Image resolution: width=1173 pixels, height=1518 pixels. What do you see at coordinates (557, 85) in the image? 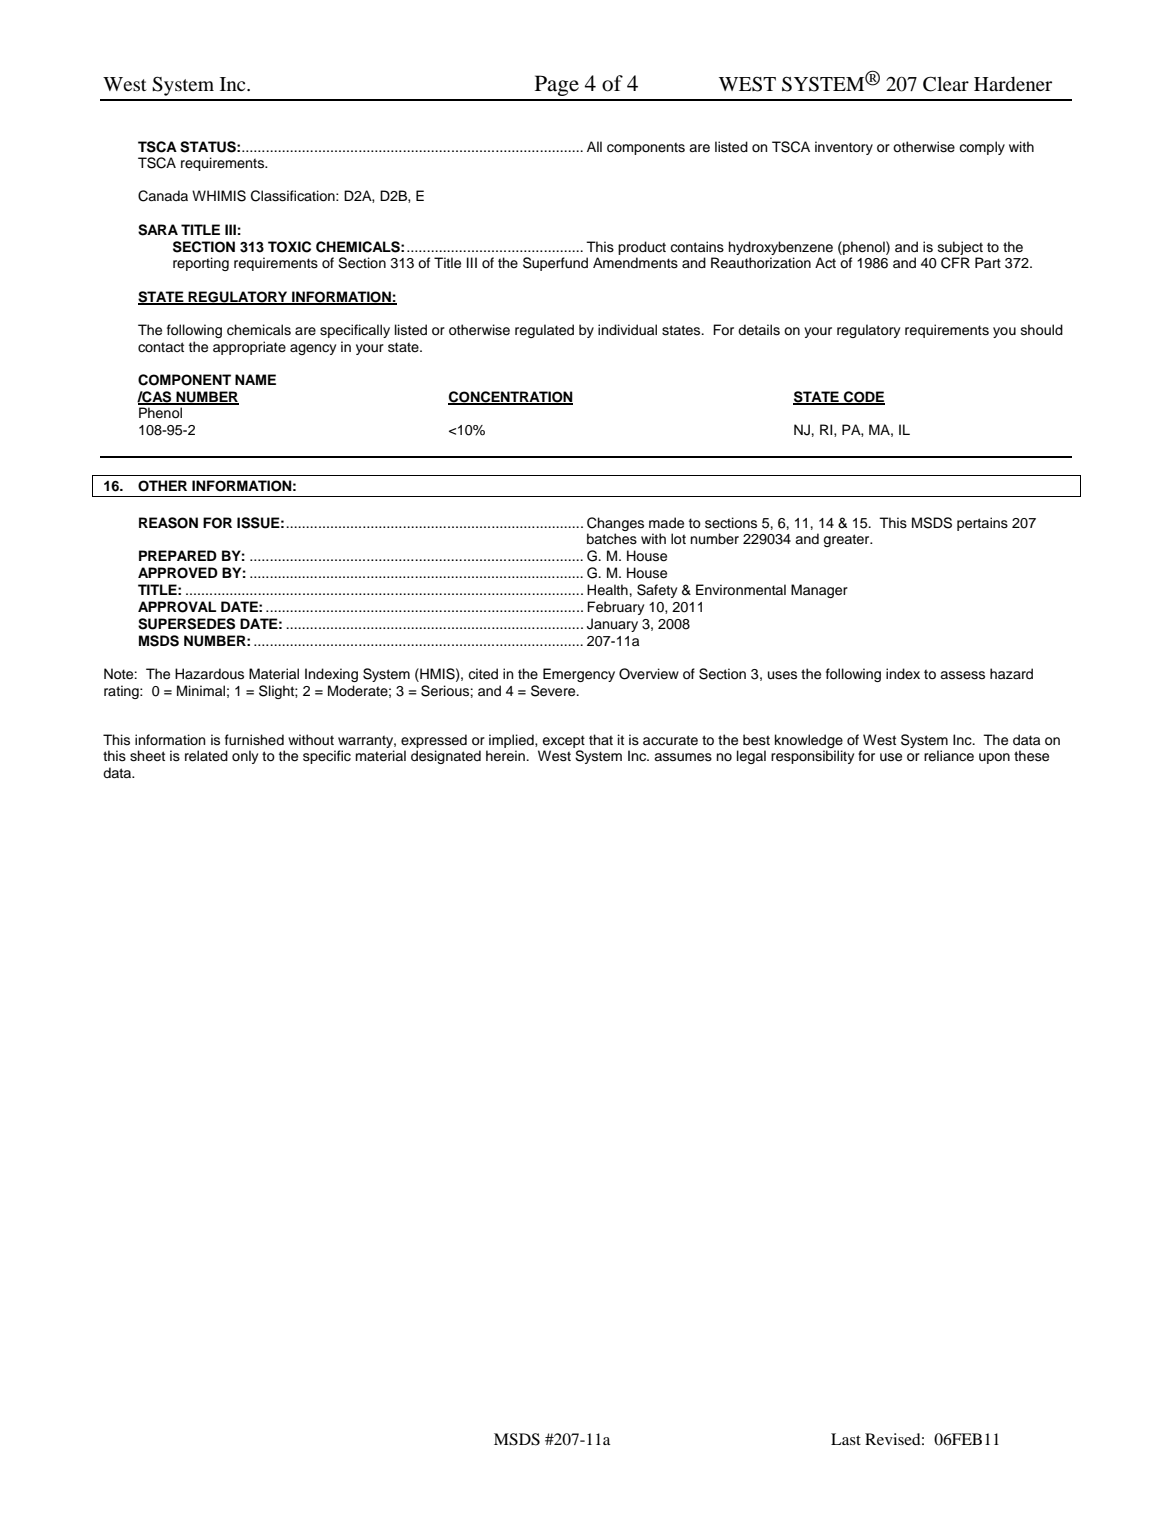
I see `Page` at bounding box center [557, 85].
